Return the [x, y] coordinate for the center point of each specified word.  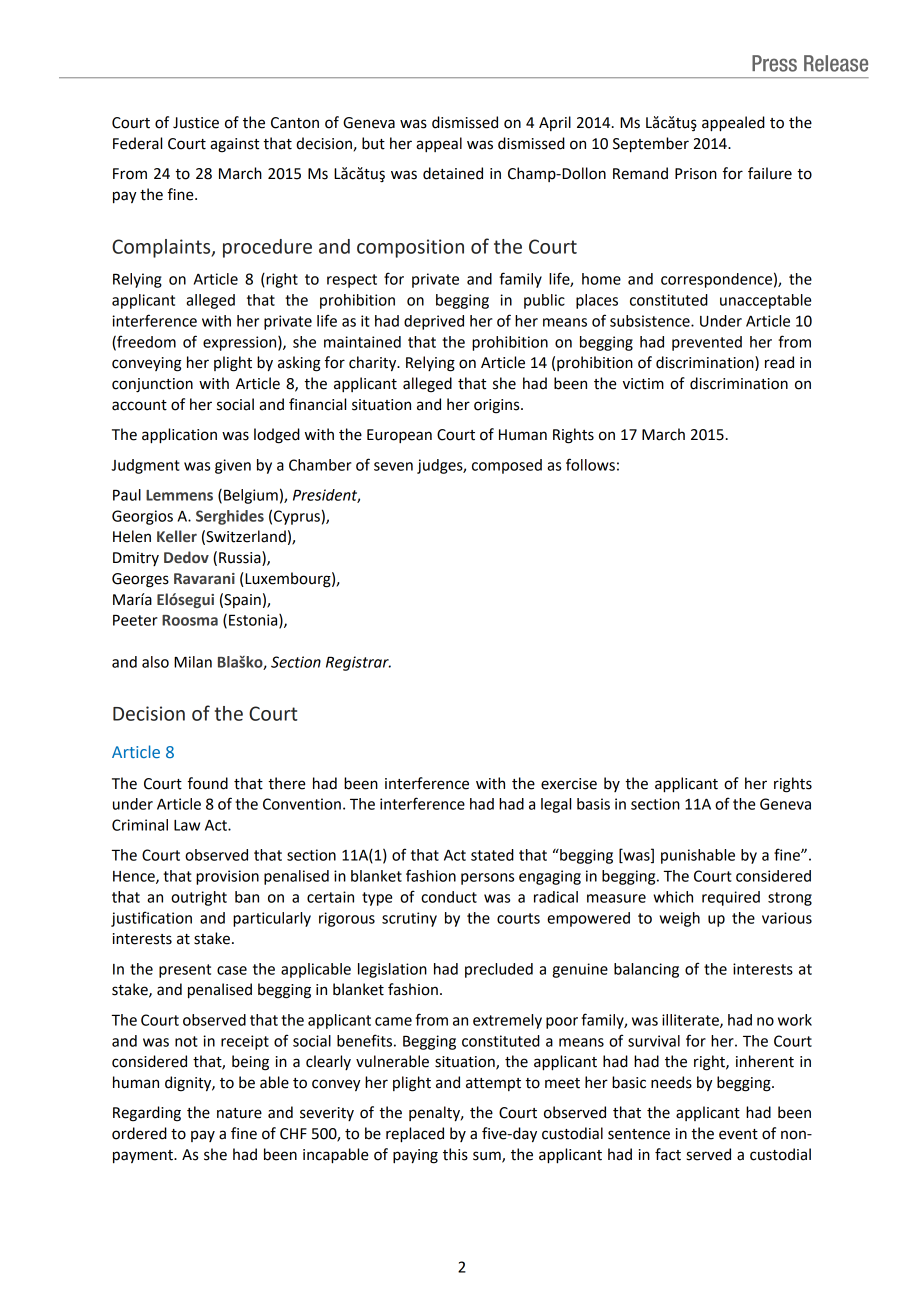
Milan [193, 662]
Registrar [358, 663]
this [455, 1154]
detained [453, 173]
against [234, 145]
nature [239, 1113]
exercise [569, 784]
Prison [696, 174]
